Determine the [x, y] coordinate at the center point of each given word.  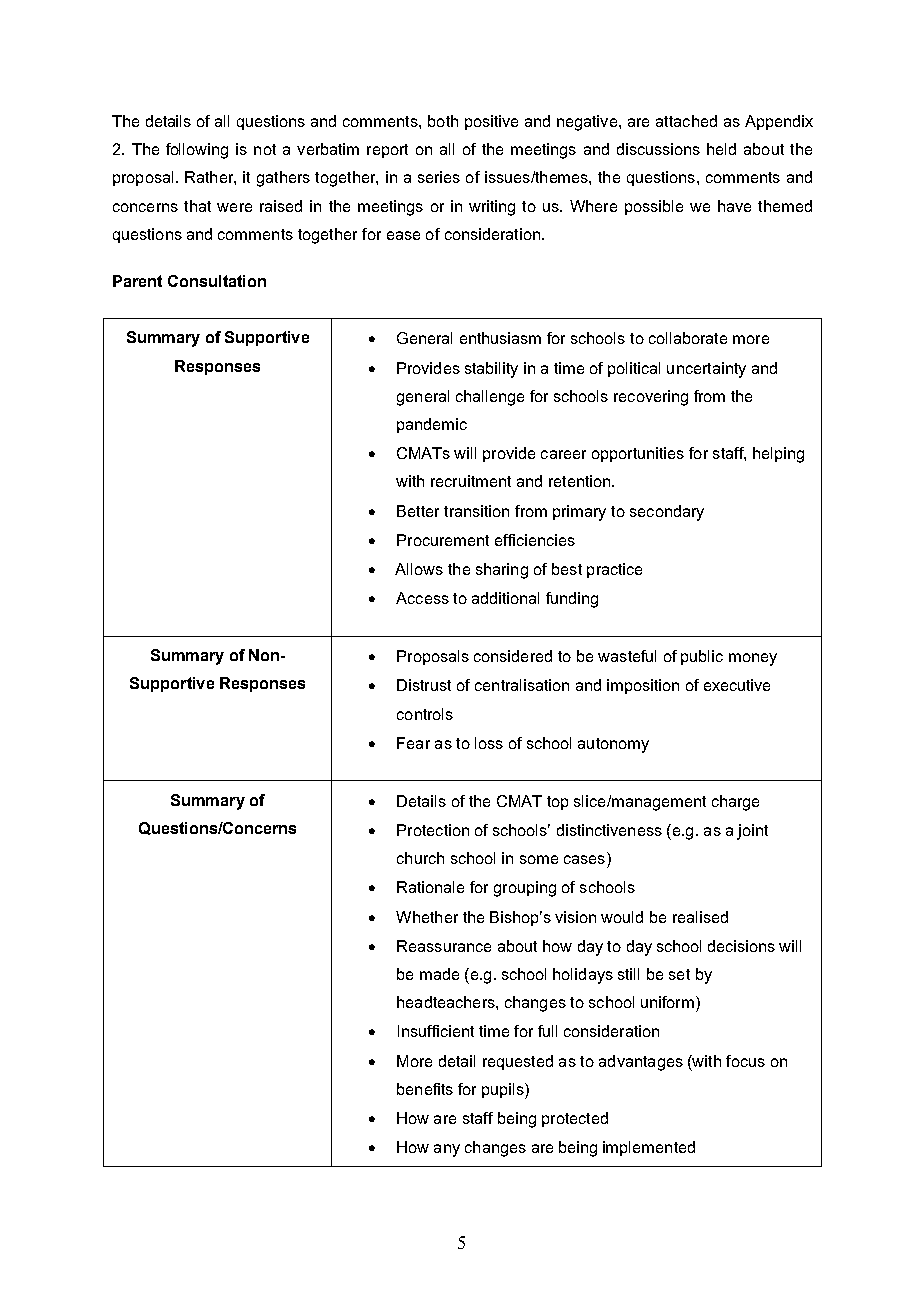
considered [513, 656]
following [197, 151]
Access [422, 598]
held [721, 149]
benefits [425, 1089]
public [702, 657]
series [439, 177]
